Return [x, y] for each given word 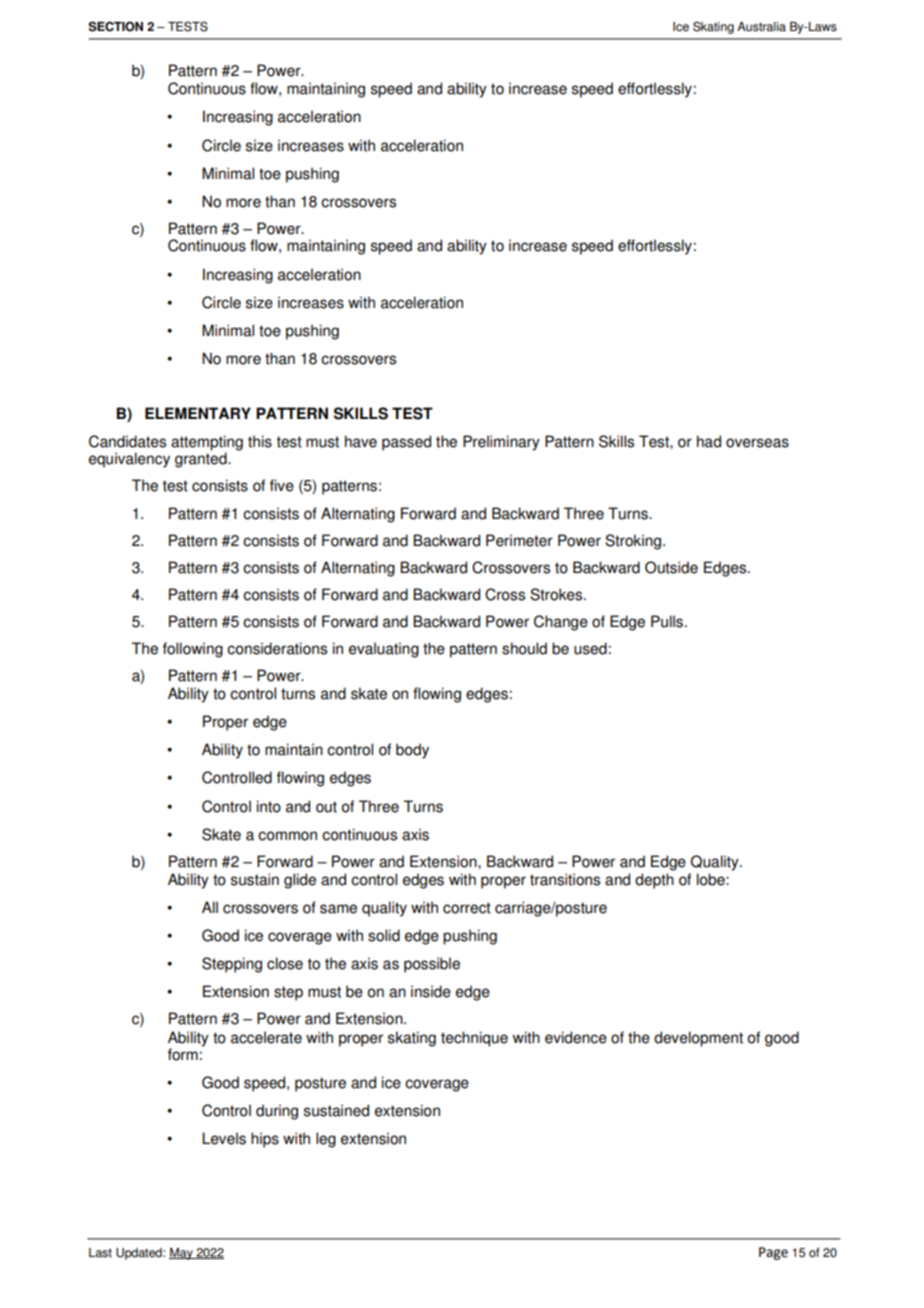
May [182, 1254]
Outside [671, 567]
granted [202, 459]
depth [654, 881]
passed [406, 443]
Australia [761, 27]
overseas [757, 443]
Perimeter [519, 540]
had [709, 441]
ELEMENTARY [198, 413]
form [183, 1054]
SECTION [115, 26]
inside [431, 991]
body [412, 751]
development [698, 1039]
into [269, 806]
